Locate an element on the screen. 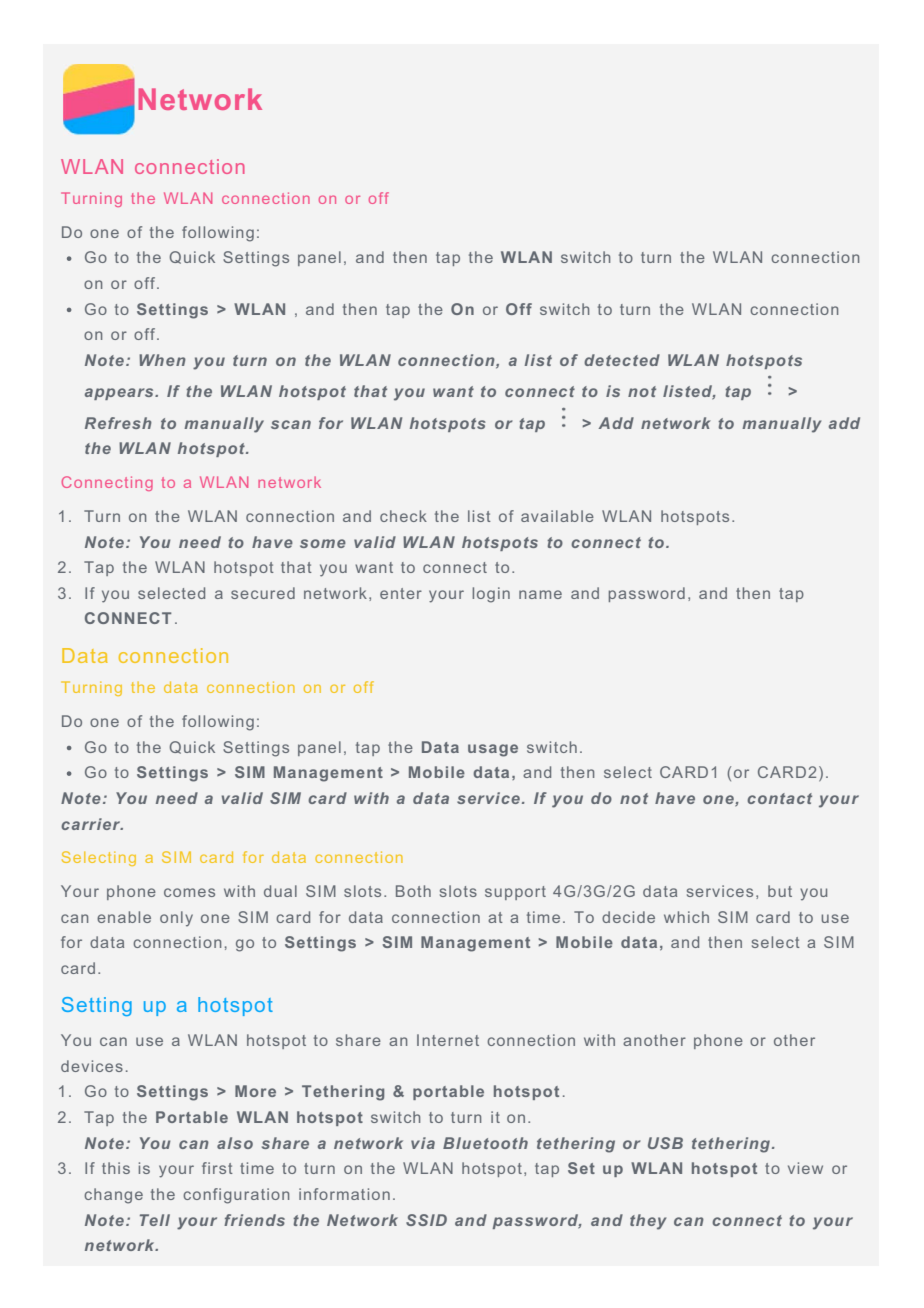  check is located at coordinates (403, 516).
